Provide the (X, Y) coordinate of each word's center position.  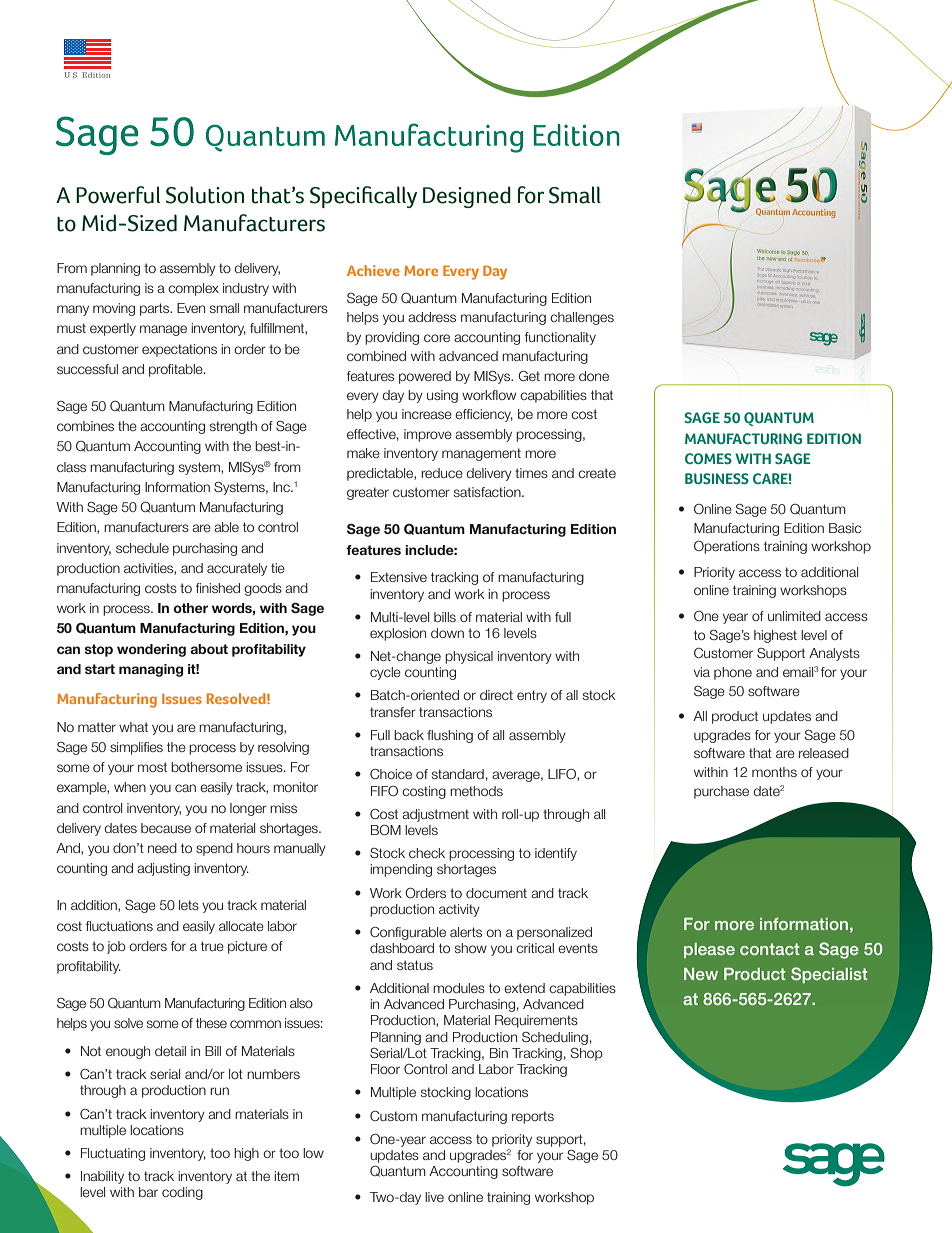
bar (148, 1192)
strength (233, 427)
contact (770, 949)
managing (151, 670)
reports (533, 1117)
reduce (442, 473)
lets (189, 905)
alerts (466, 932)
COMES (708, 458)
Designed (467, 197)
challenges (582, 318)
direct (496, 695)
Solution (205, 195)
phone (733, 673)
